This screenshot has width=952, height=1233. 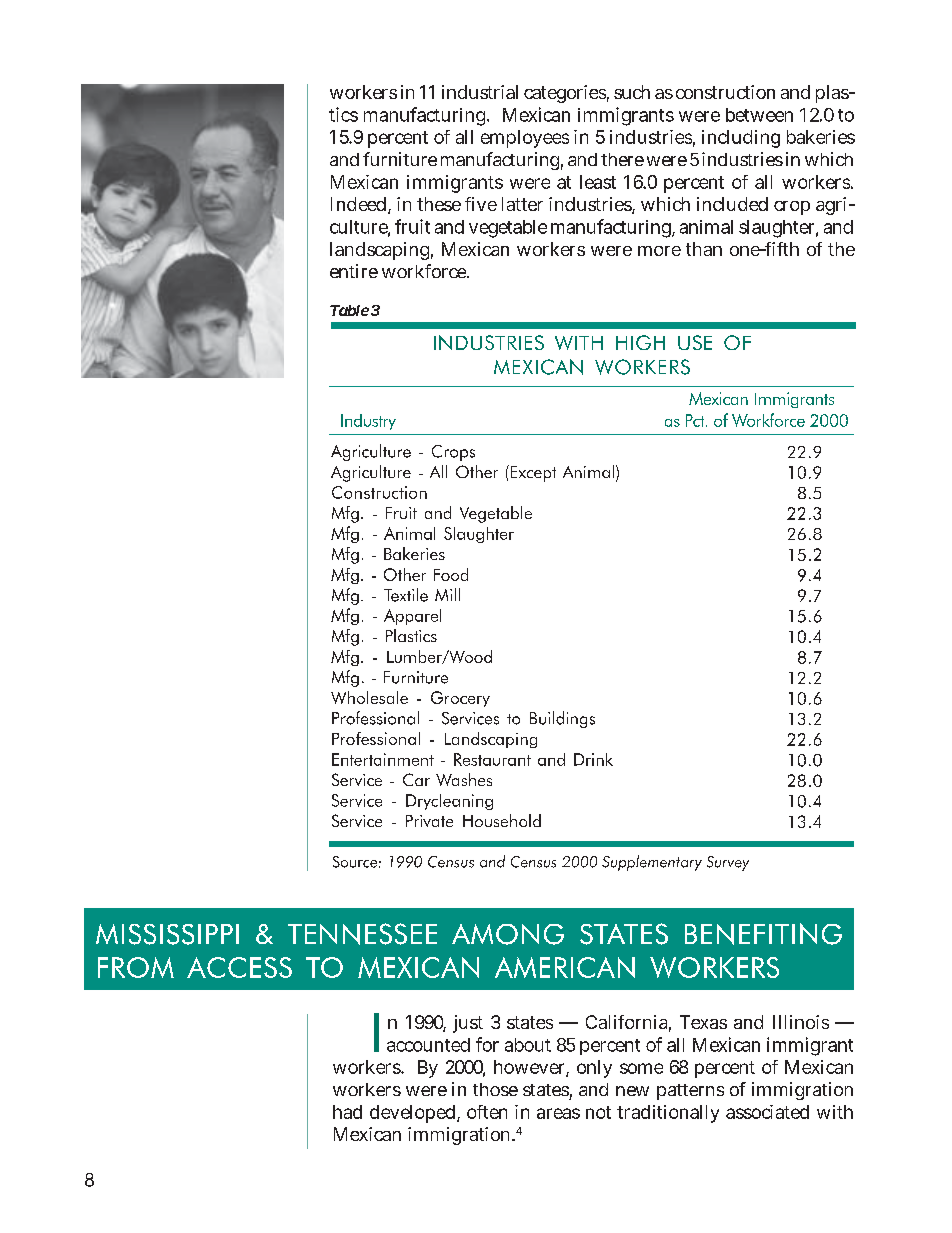 I want to click on only, so click(x=594, y=1069).
